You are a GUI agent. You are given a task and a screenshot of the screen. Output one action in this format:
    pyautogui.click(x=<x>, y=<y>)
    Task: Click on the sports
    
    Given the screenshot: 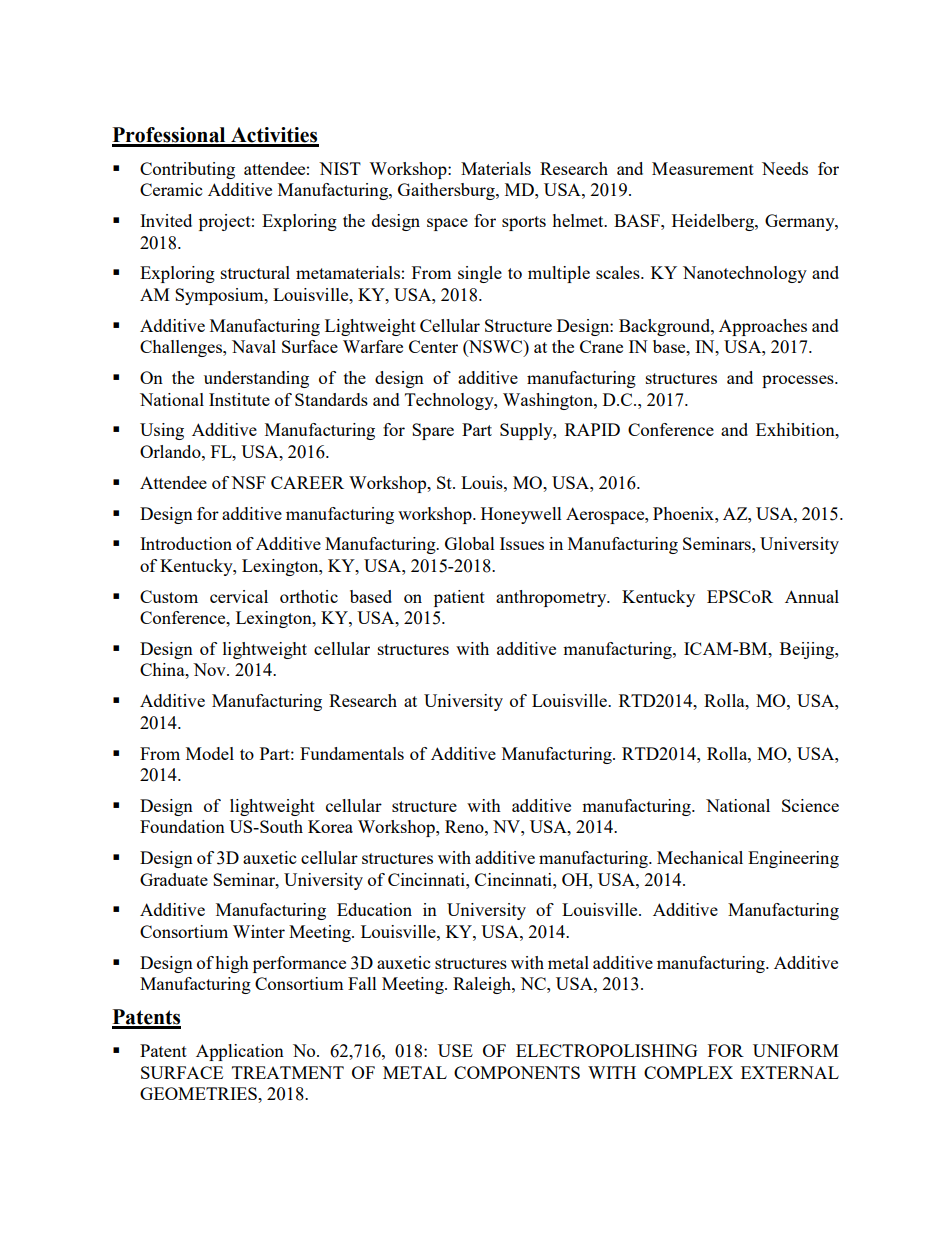 What is the action you would take?
    pyautogui.click(x=524, y=223)
